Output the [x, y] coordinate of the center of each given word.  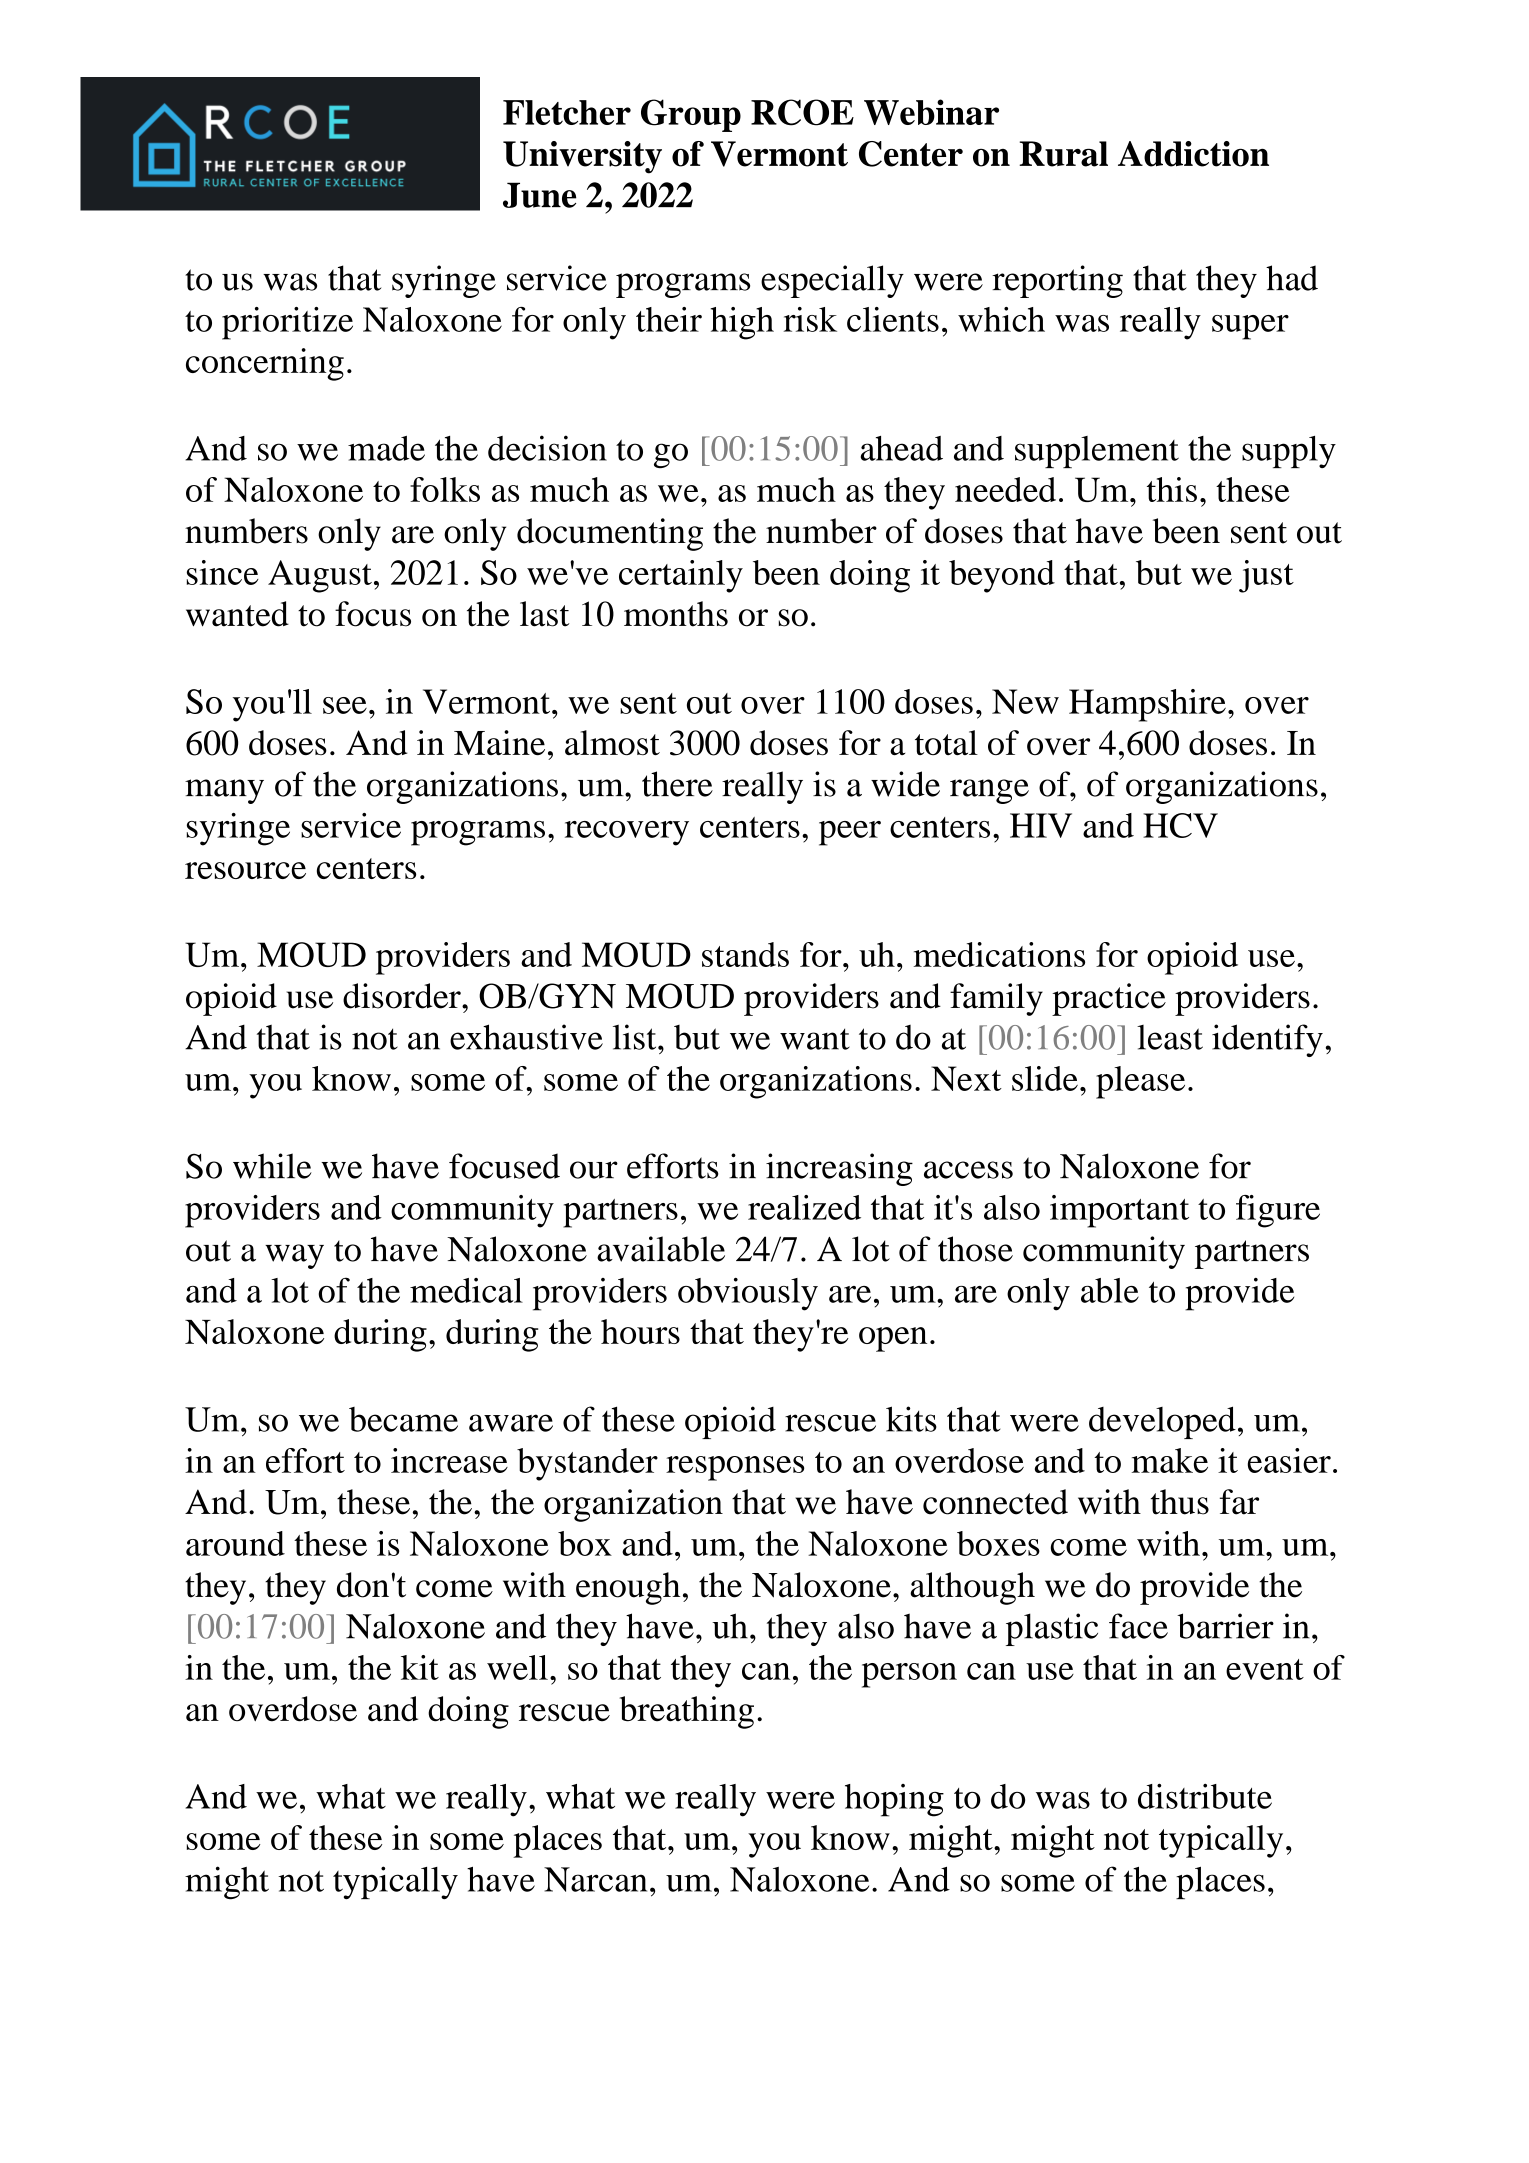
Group [691, 115]
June [539, 195]
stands [745, 954]
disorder [403, 996]
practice [1109, 999]
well [517, 1667]
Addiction [1193, 154]
